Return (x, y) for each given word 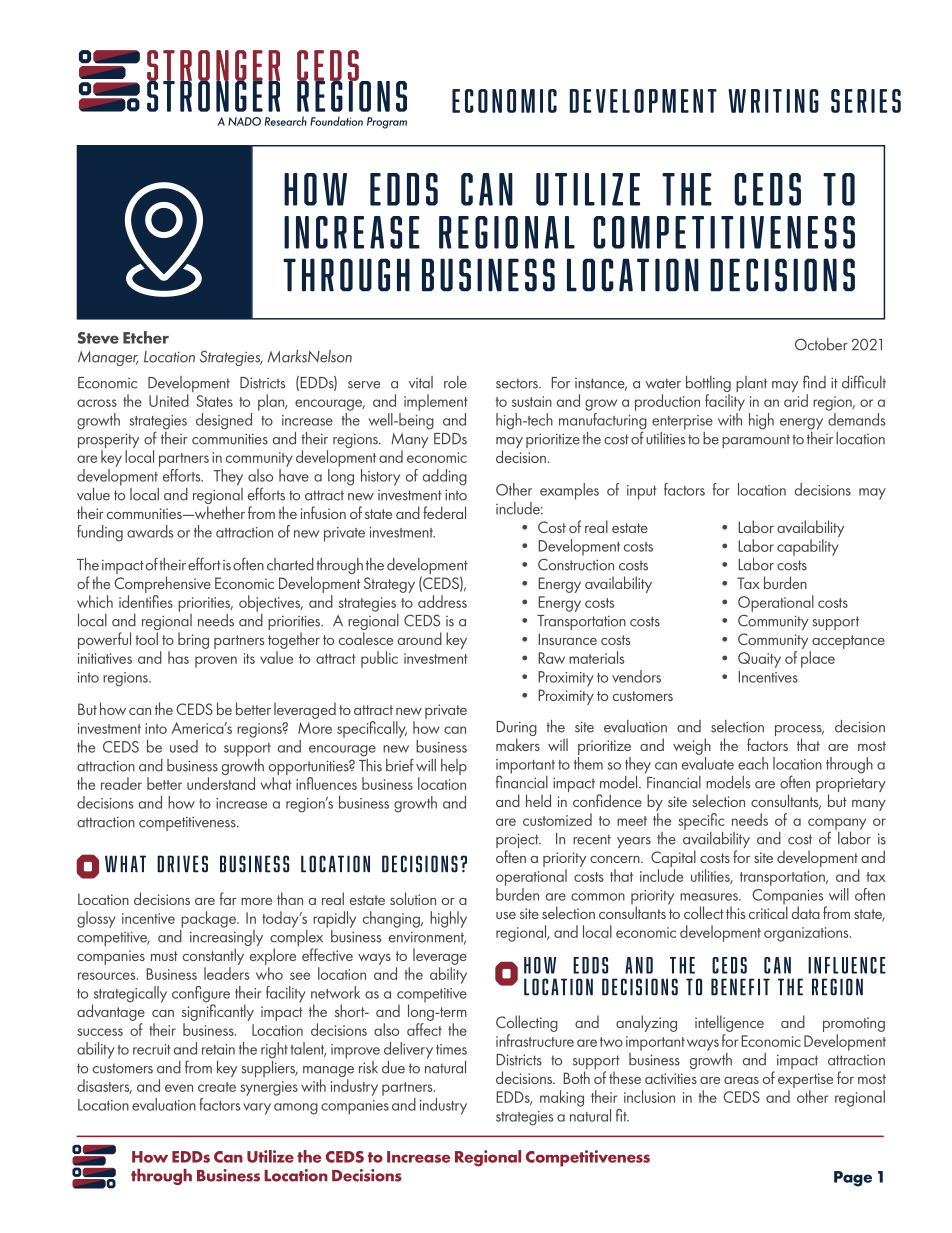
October (821, 344)
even (179, 1088)
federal (444, 512)
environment (427, 938)
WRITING (773, 101)
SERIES (866, 101)
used (184, 746)
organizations (807, 934)
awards (150, 531)
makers (518, 744)
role (455, 382)
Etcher (146, 337)
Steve (98, 338)
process (799, 732)
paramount (756, 441)
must (164, 956)
